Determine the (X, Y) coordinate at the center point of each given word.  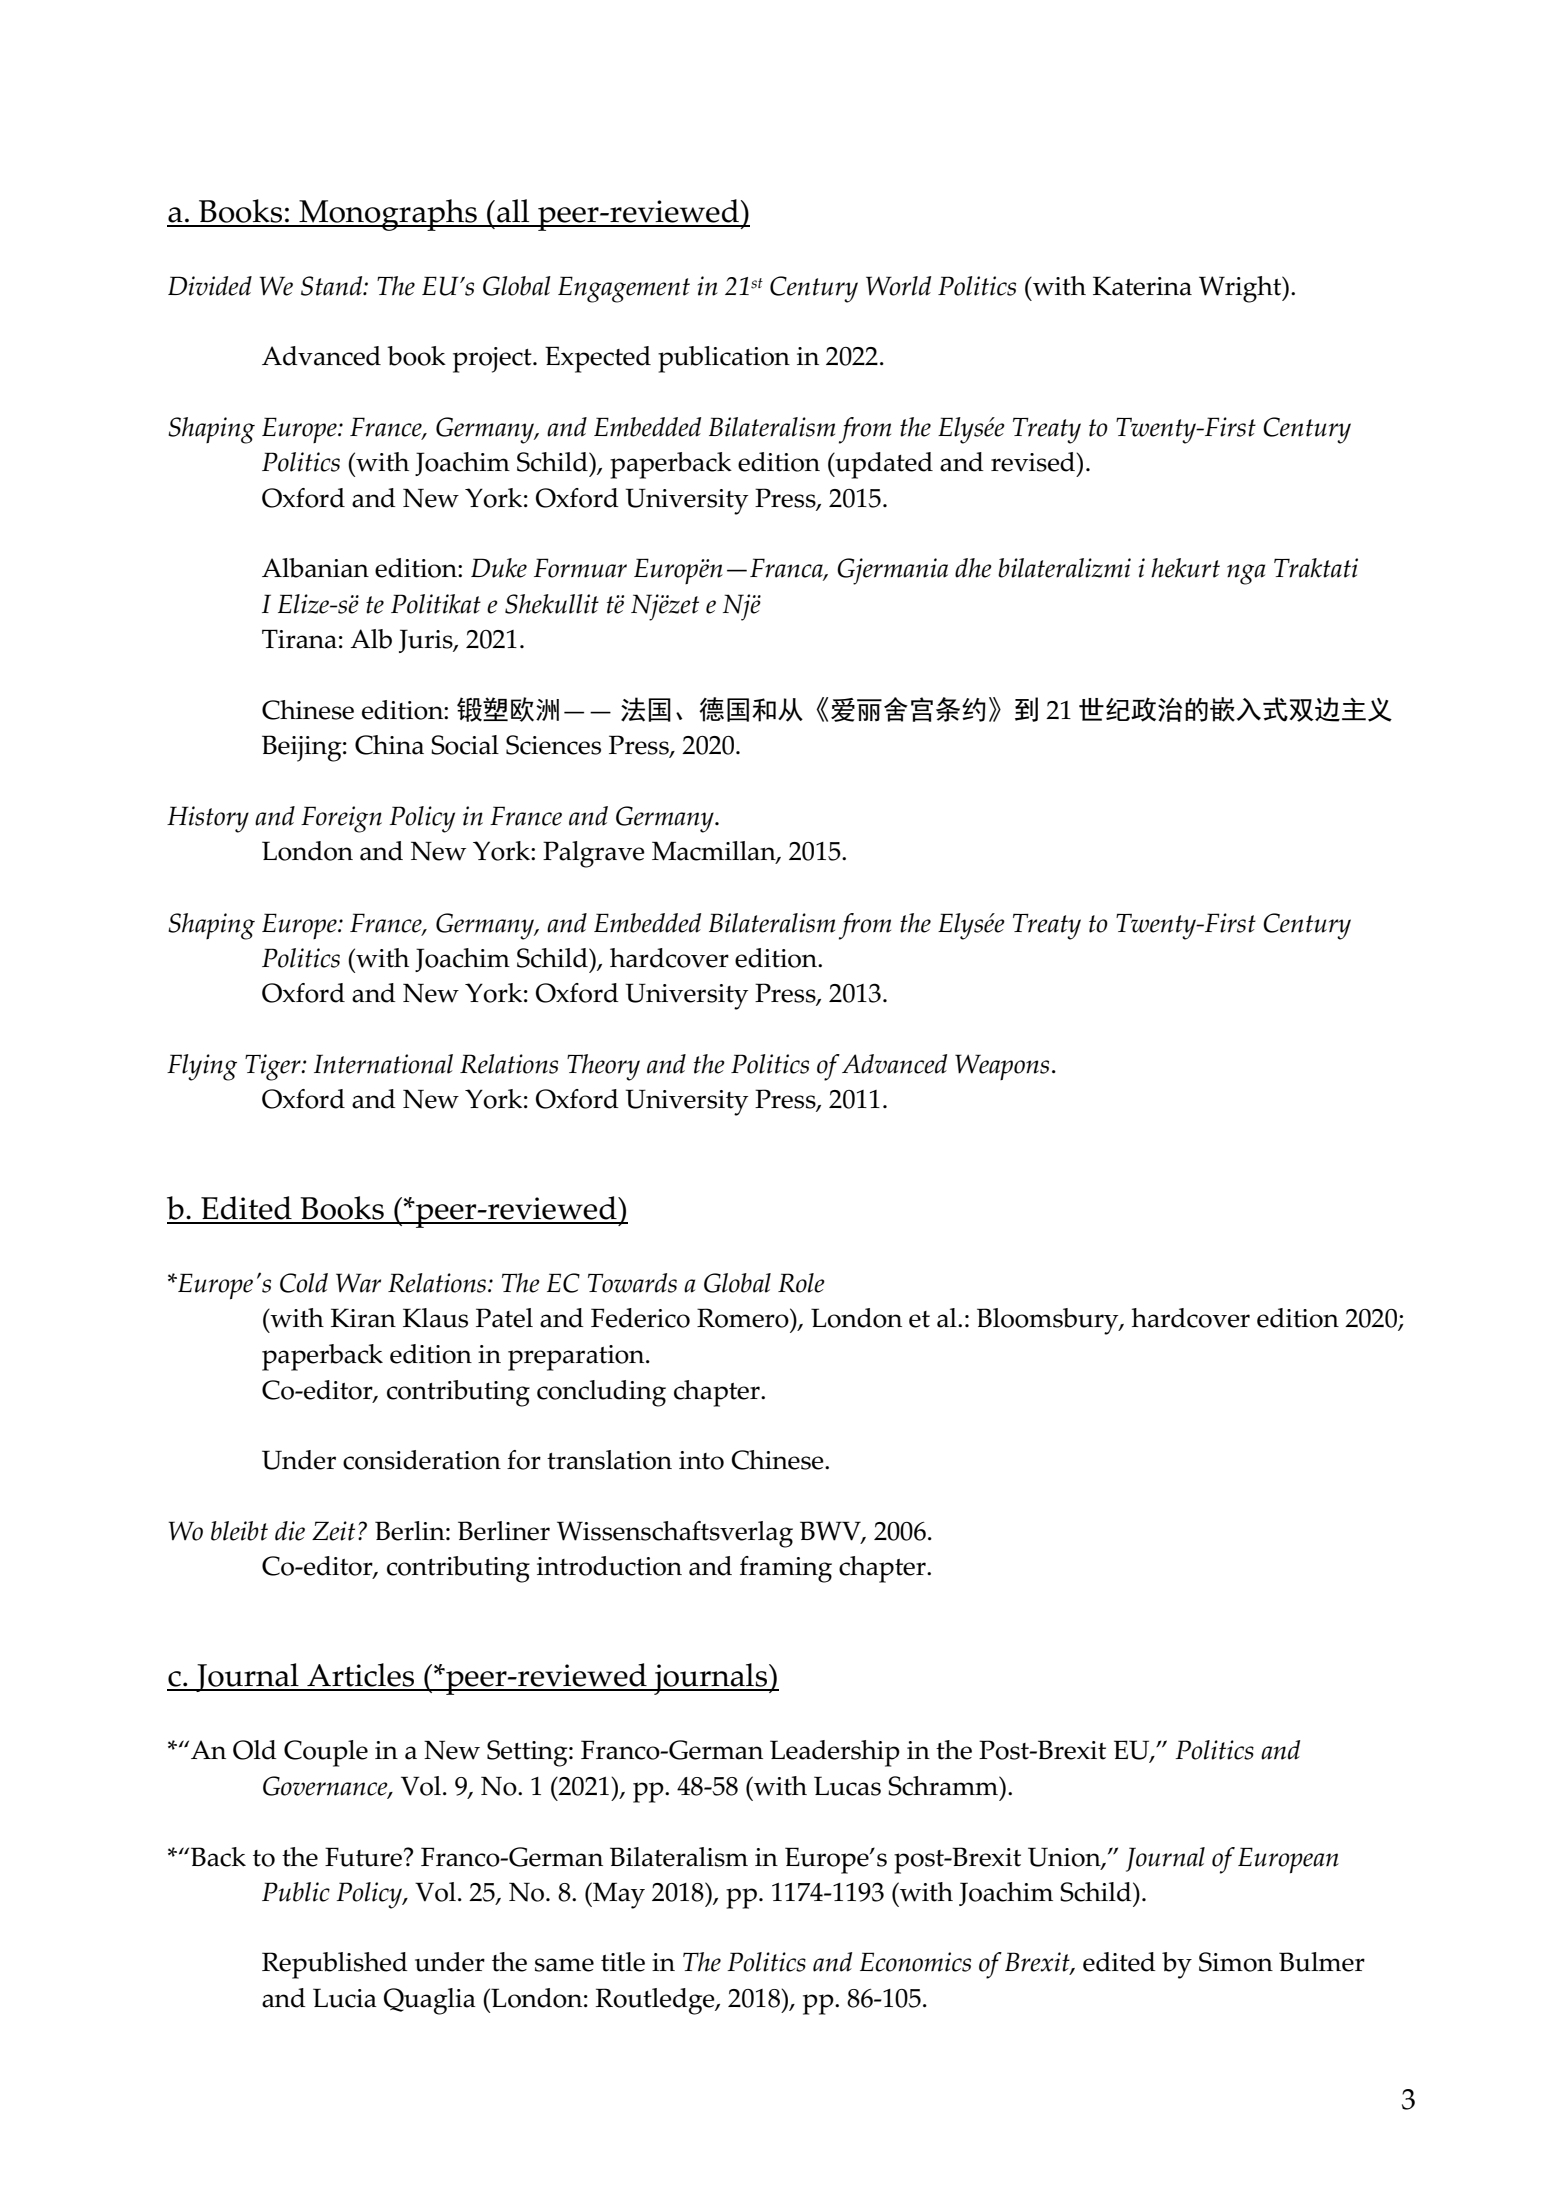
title (623, 1962)
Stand (333, 286)
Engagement (624, 289)
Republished (335, 1965)
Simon (1236, 1962)
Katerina (1142, 286)
